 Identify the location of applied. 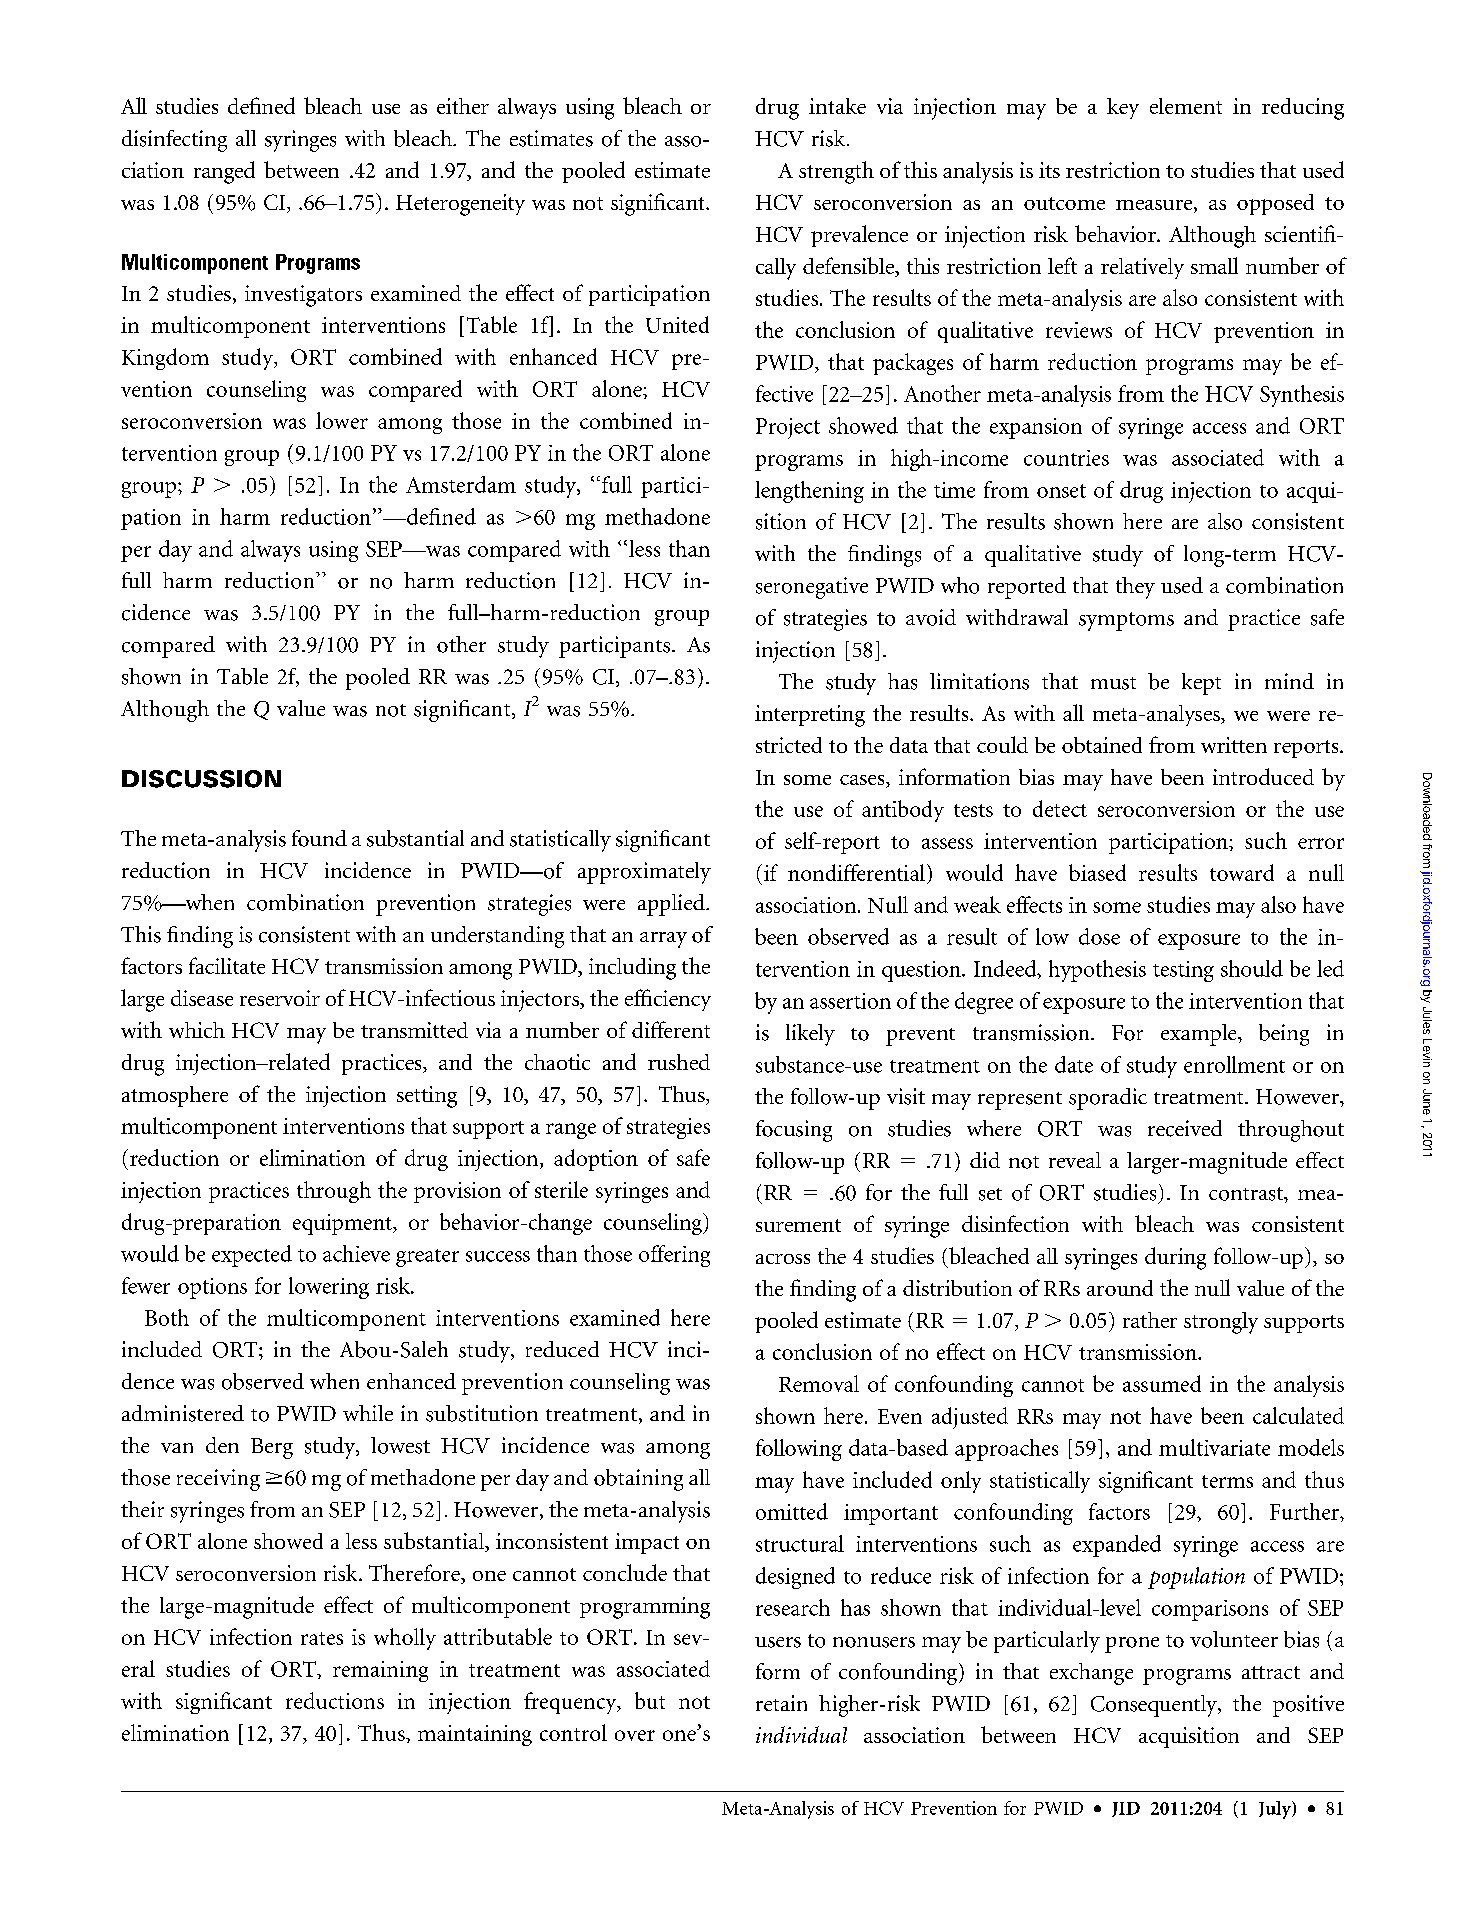
(672, 905).
